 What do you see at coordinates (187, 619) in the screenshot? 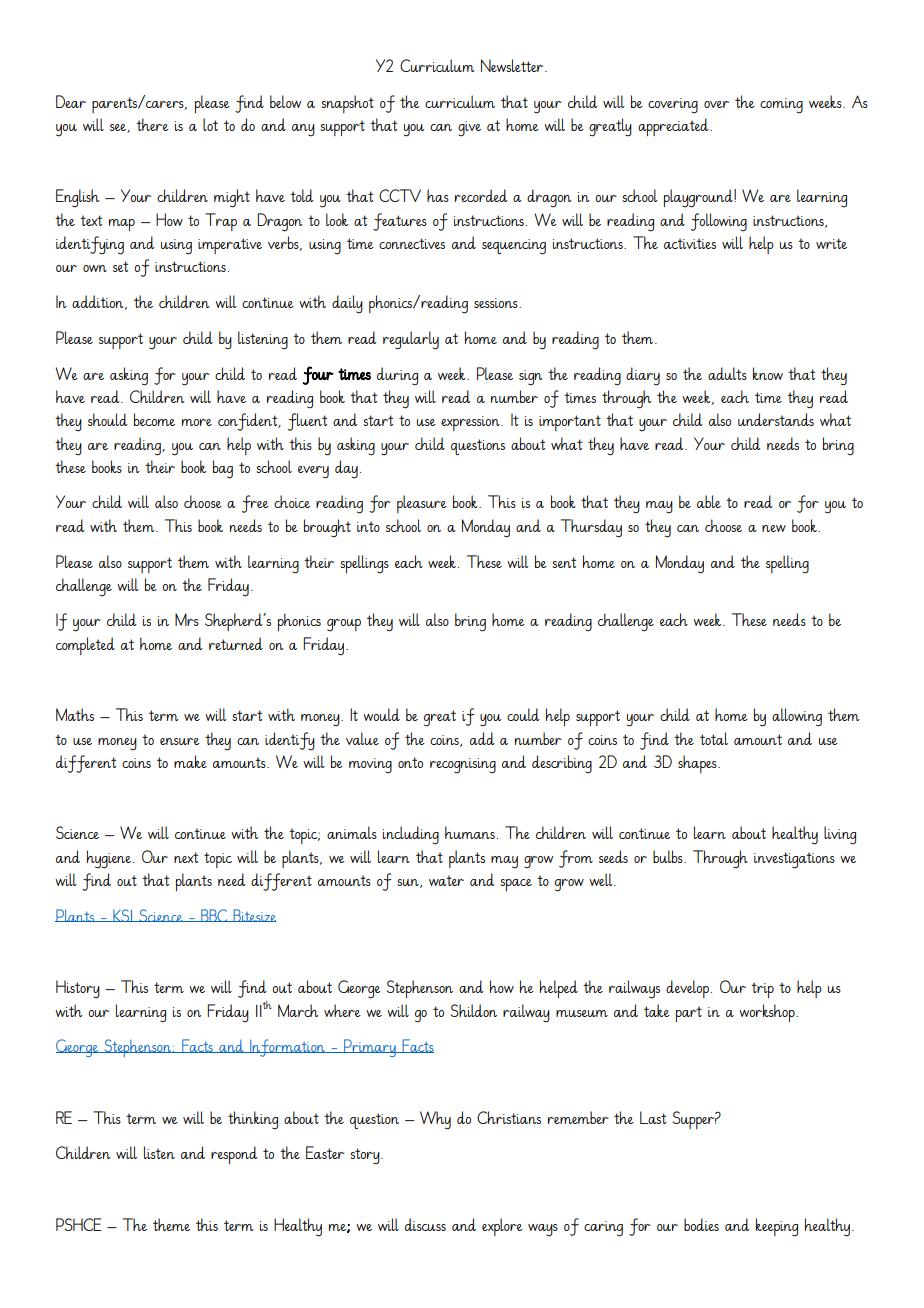
I see `Mrs` at bounding box center [187, 619].
